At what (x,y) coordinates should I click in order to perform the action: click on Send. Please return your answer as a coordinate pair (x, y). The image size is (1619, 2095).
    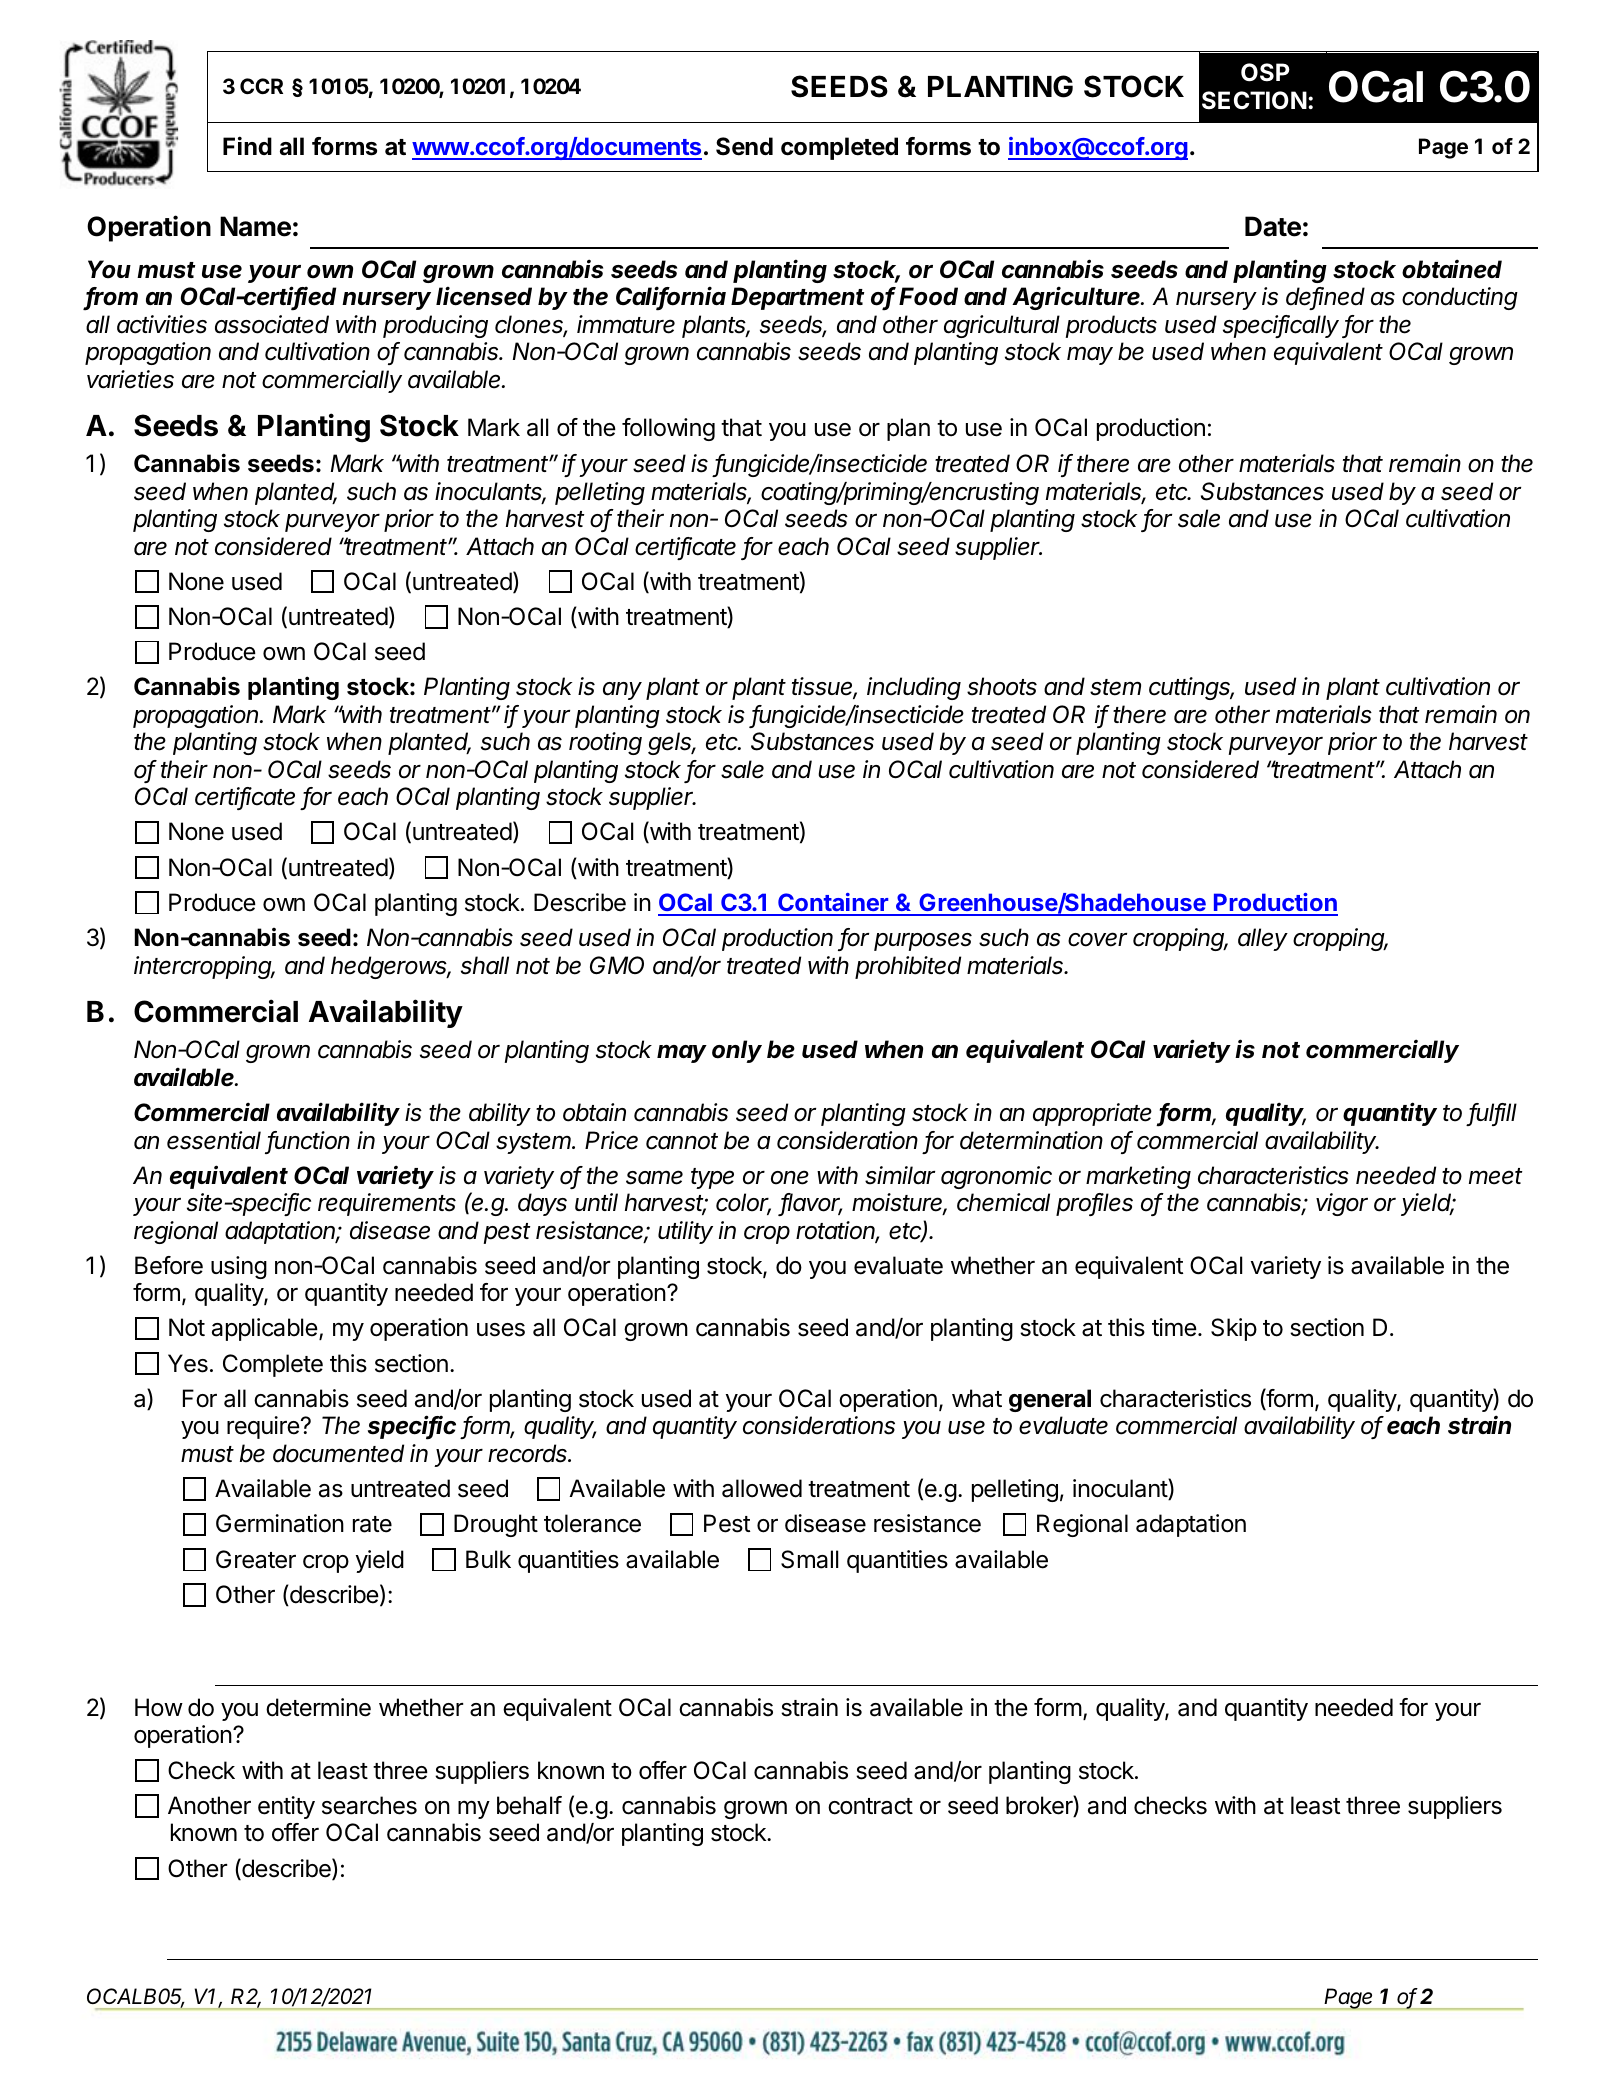
    Looking at the image, I should click on (744, 146).
